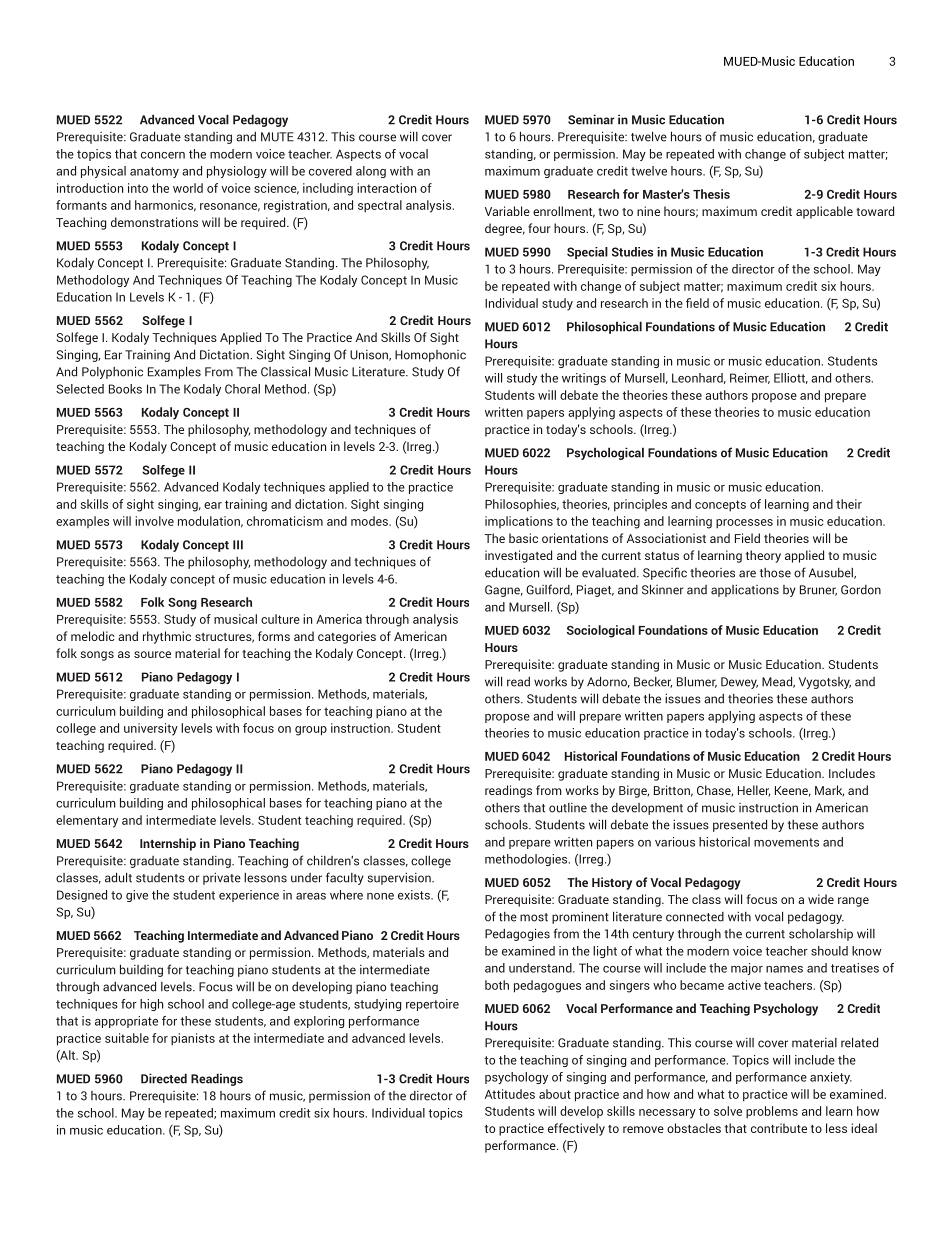 Image resolution: width=952 pixels, height=1233 pixels. I want to click on investigated, so click(518, 556).
